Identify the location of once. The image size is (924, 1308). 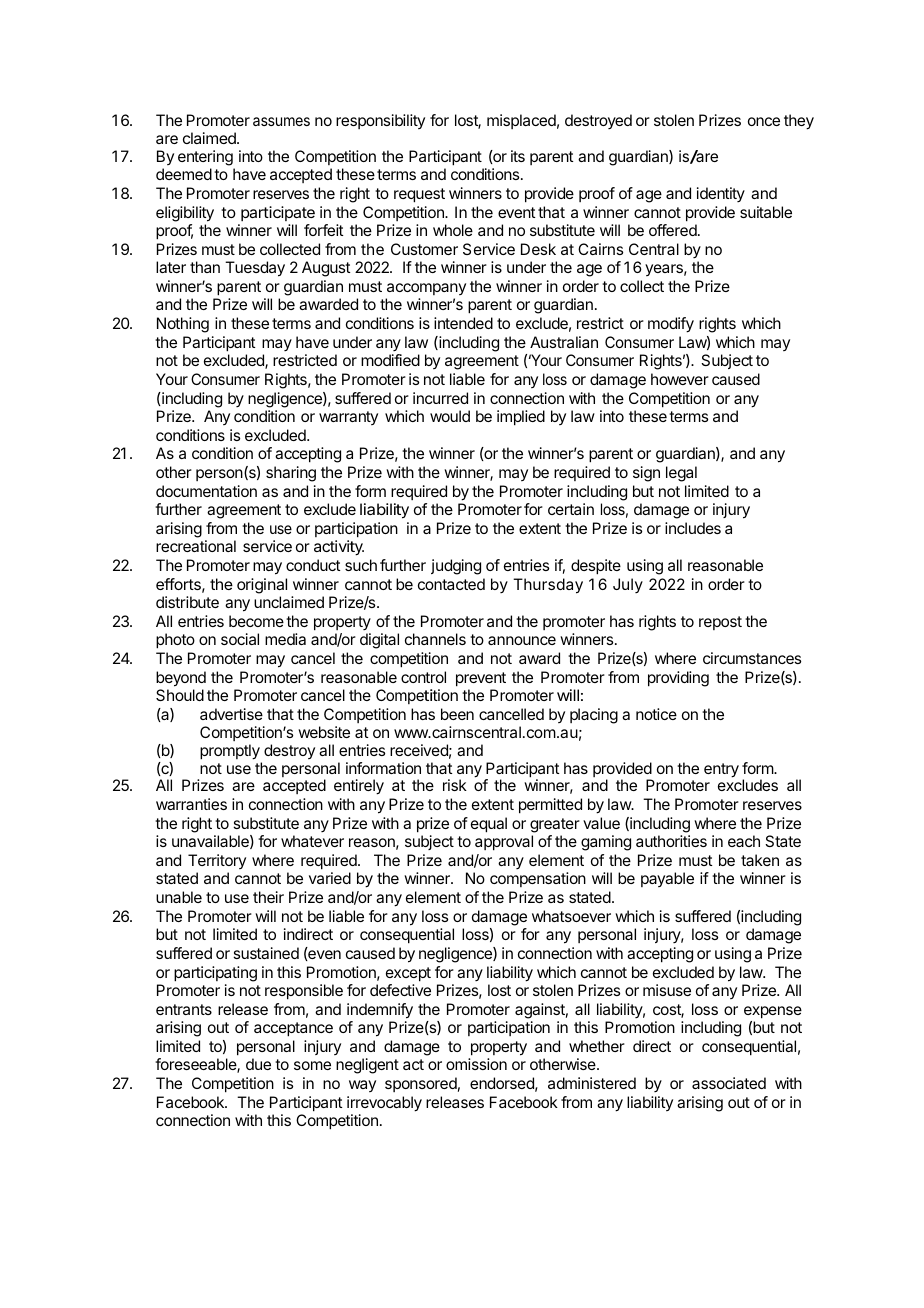
(764, 121).
